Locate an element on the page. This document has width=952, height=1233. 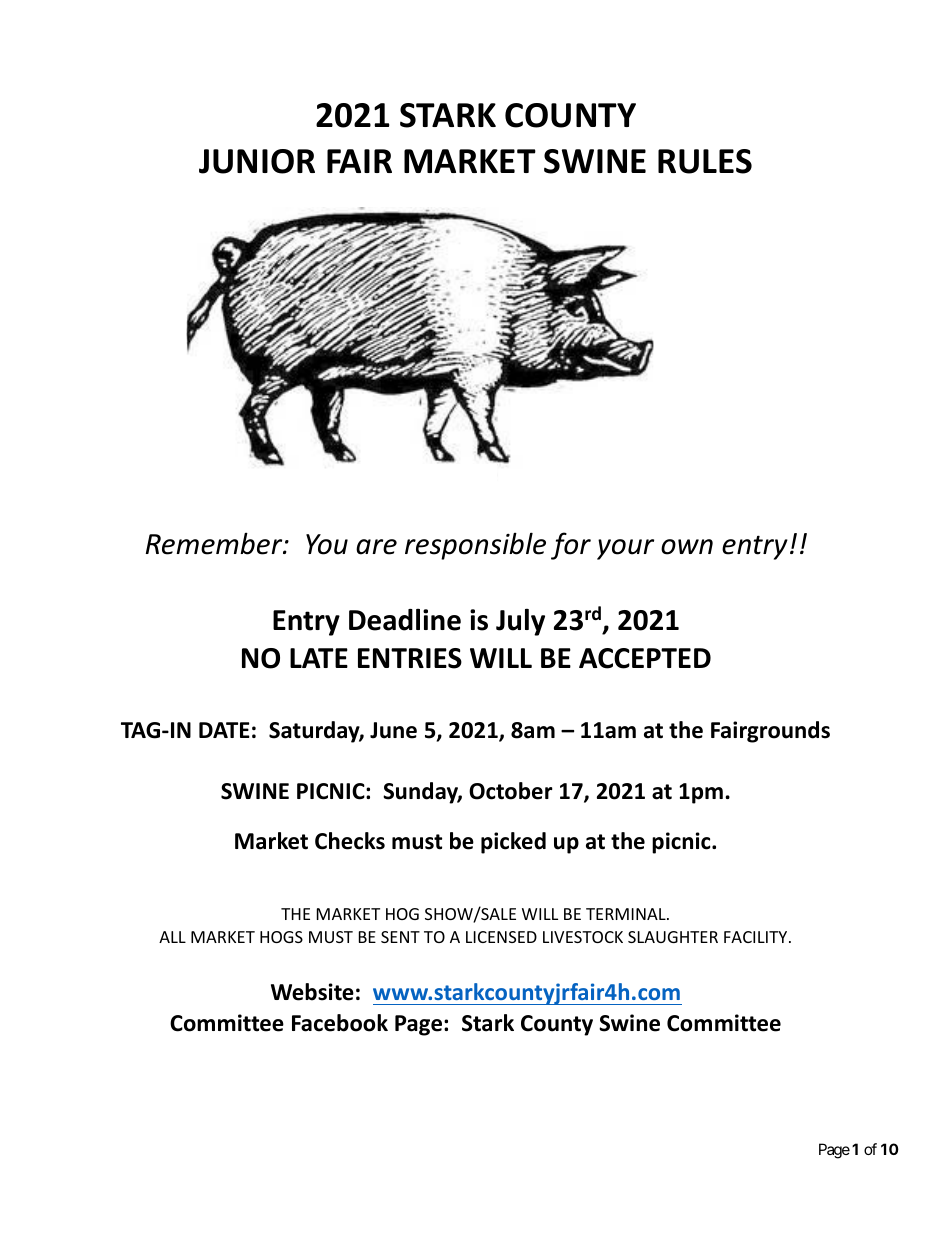
responsible is located at coordinates (475, 546).
